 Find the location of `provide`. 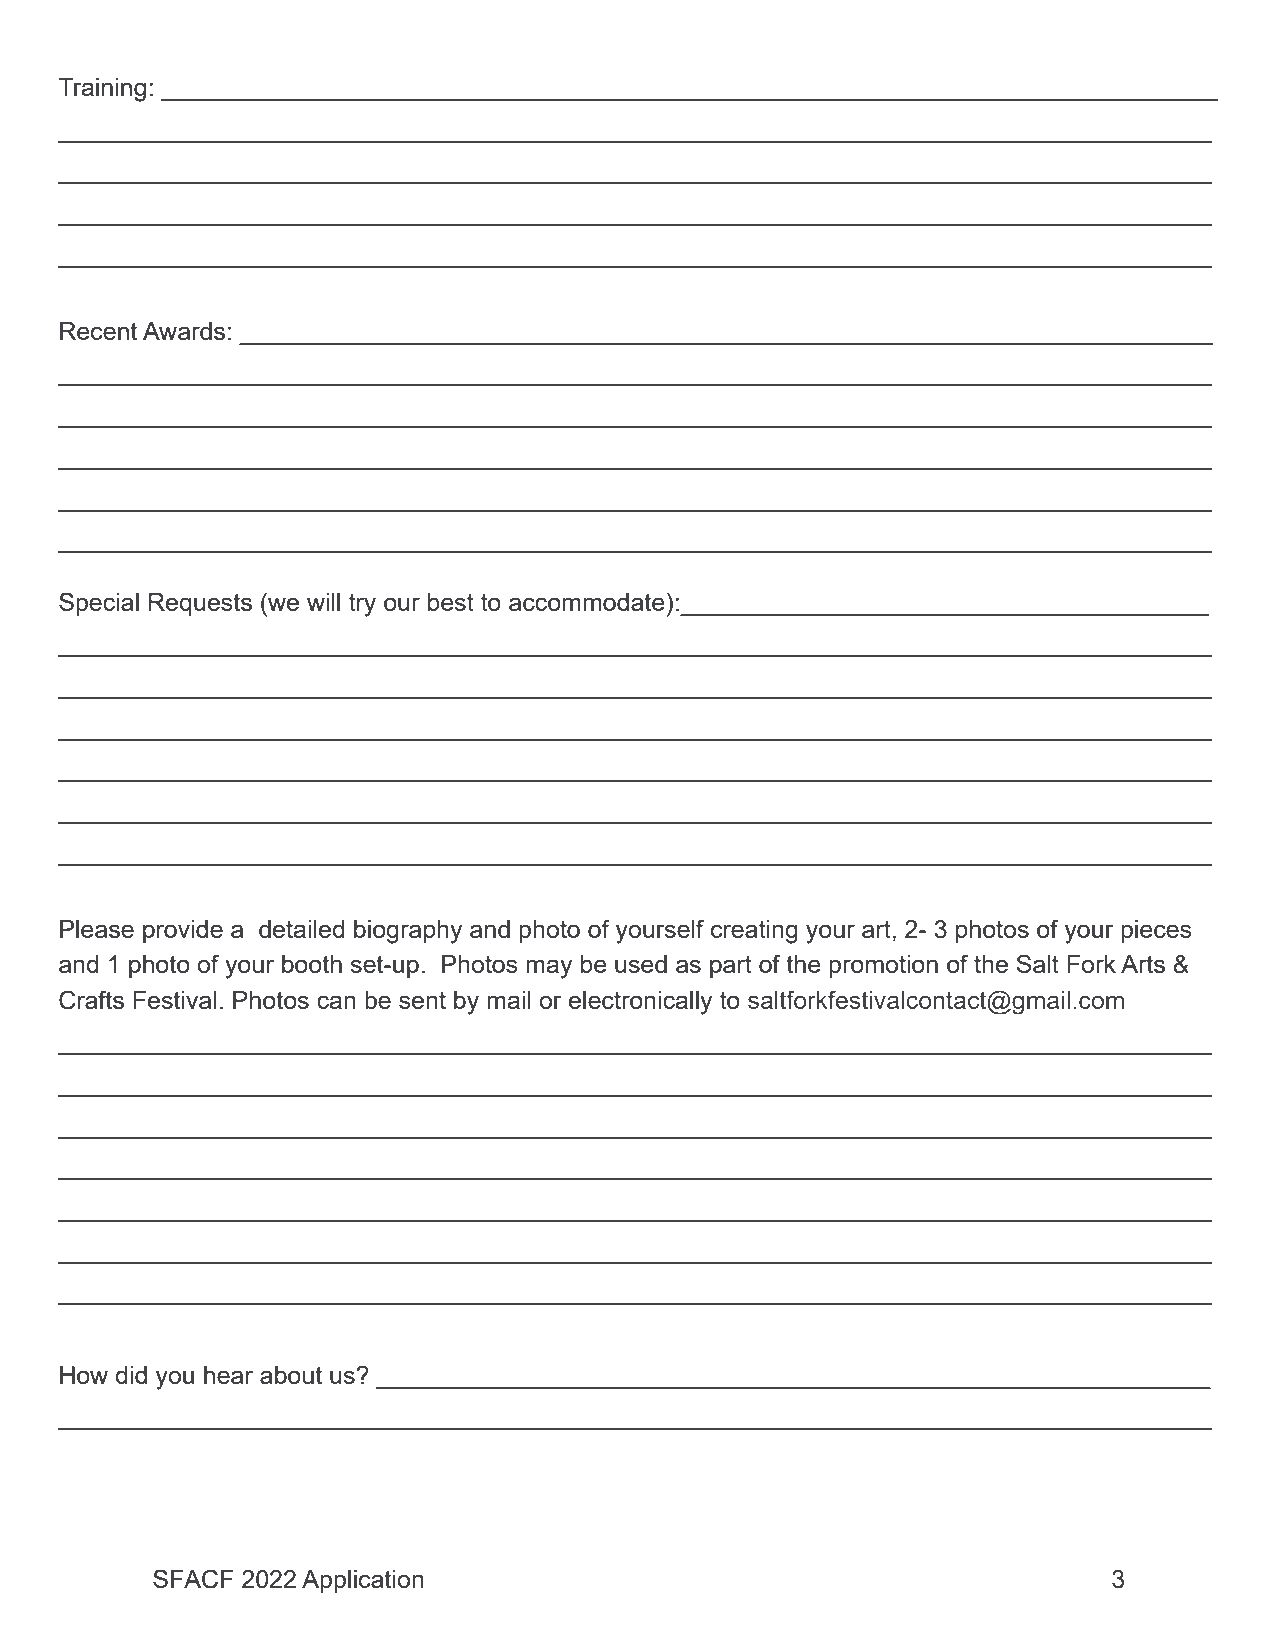

provide is located at coordinates (183, 931).
